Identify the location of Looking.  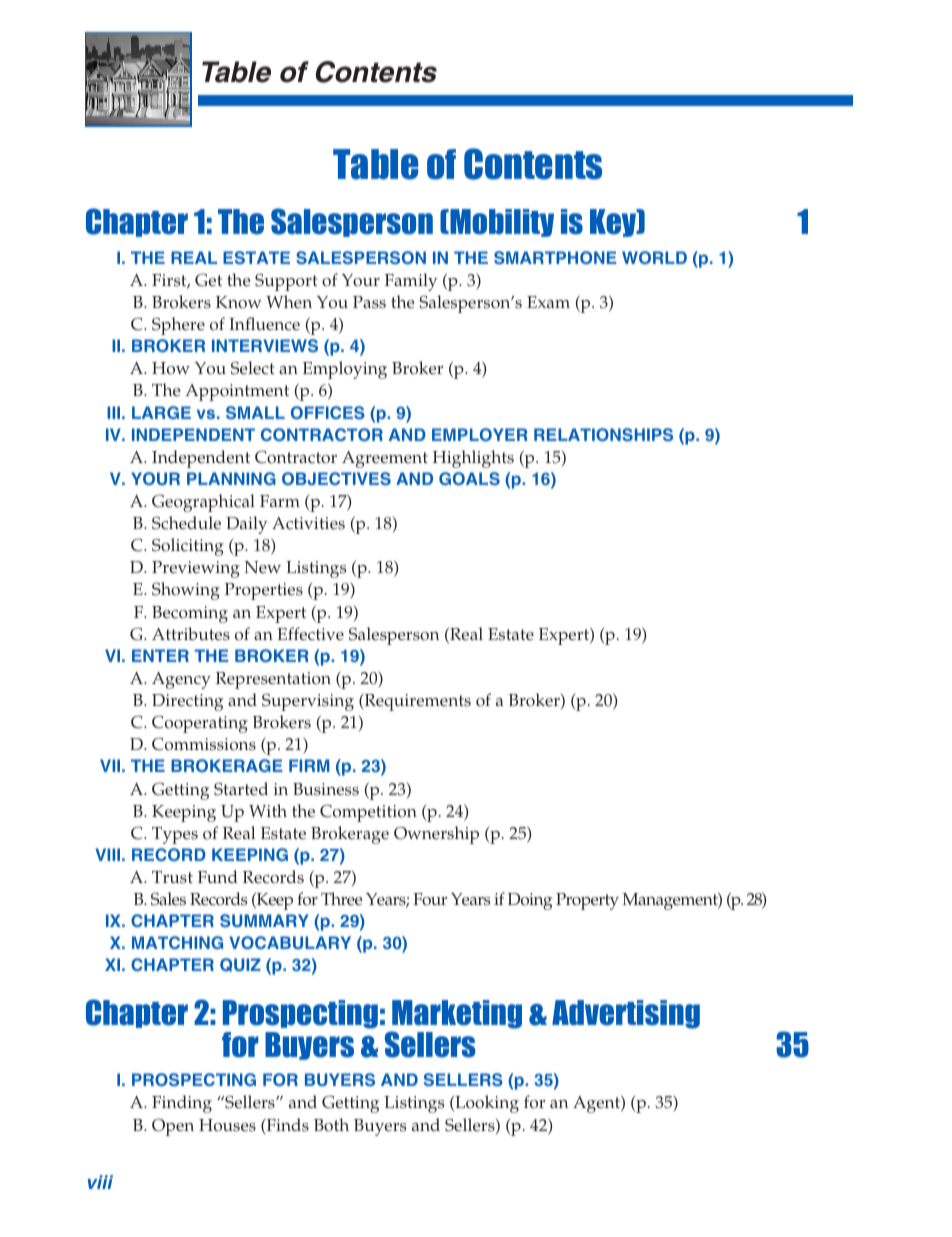
(486, 1104).
